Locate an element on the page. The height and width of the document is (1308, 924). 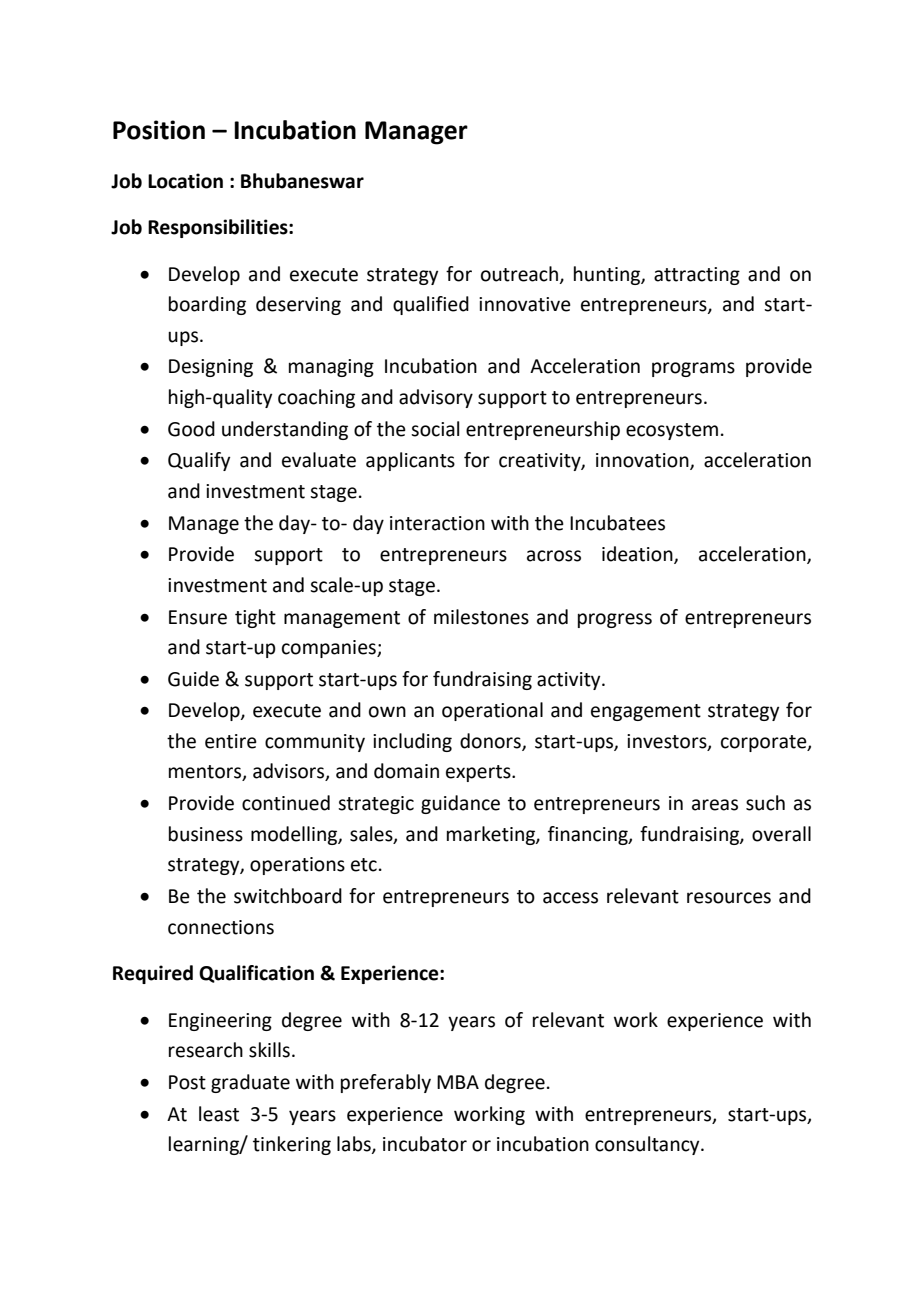
Location is located at coordinates (185, 181).
